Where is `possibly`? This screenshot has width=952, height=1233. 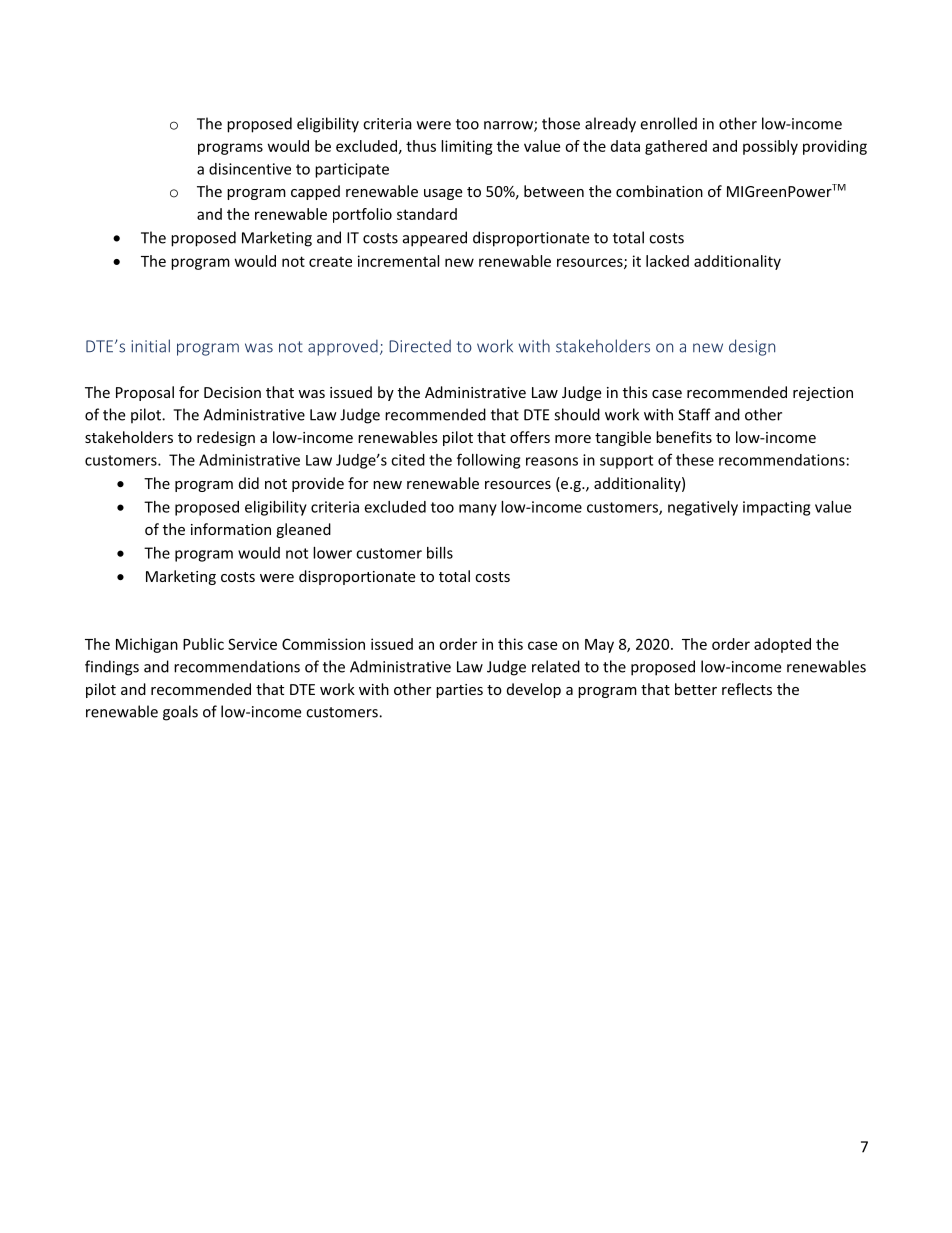
possibly is located at coordinates (770, 147).
